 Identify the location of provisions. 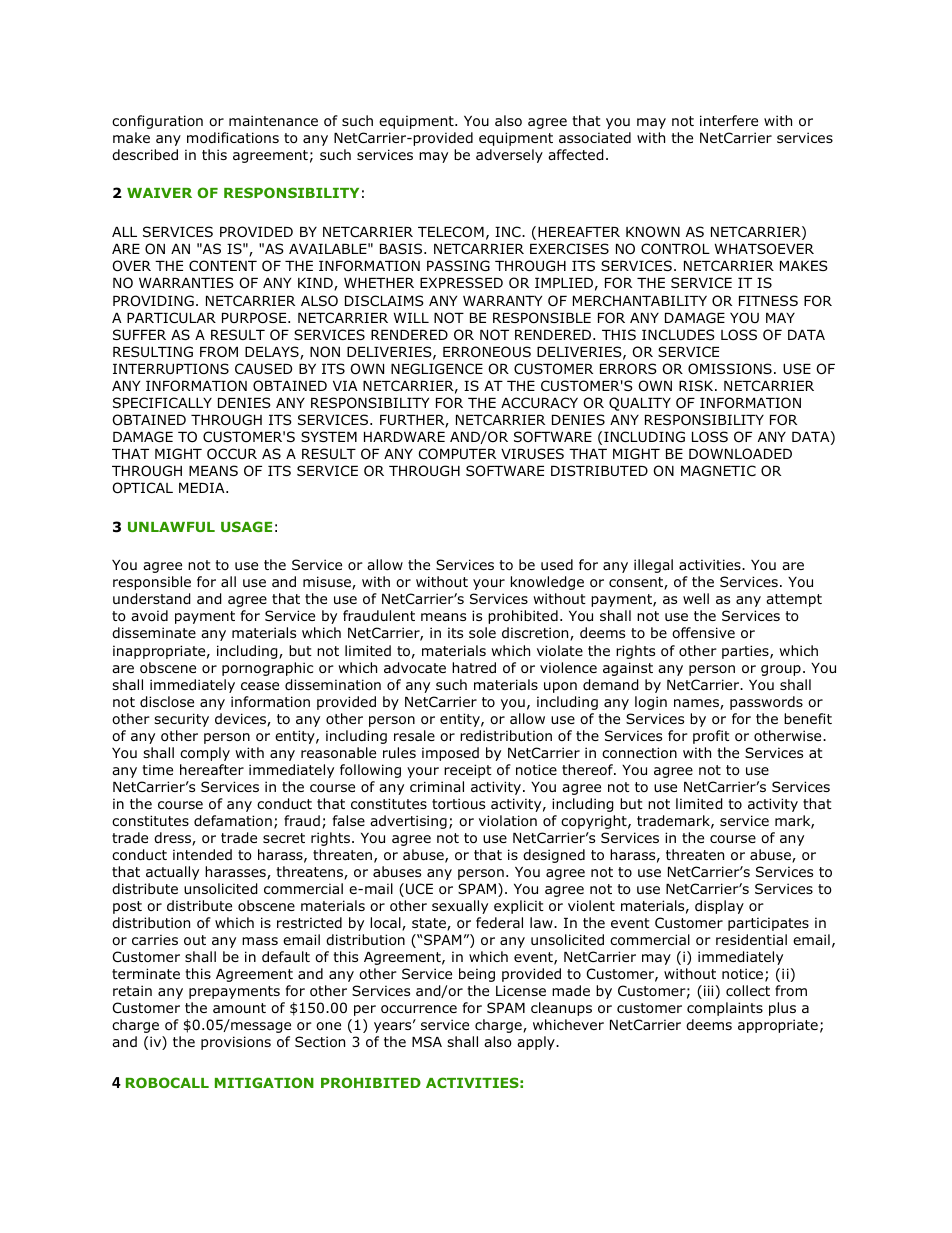
(236, 1043).
